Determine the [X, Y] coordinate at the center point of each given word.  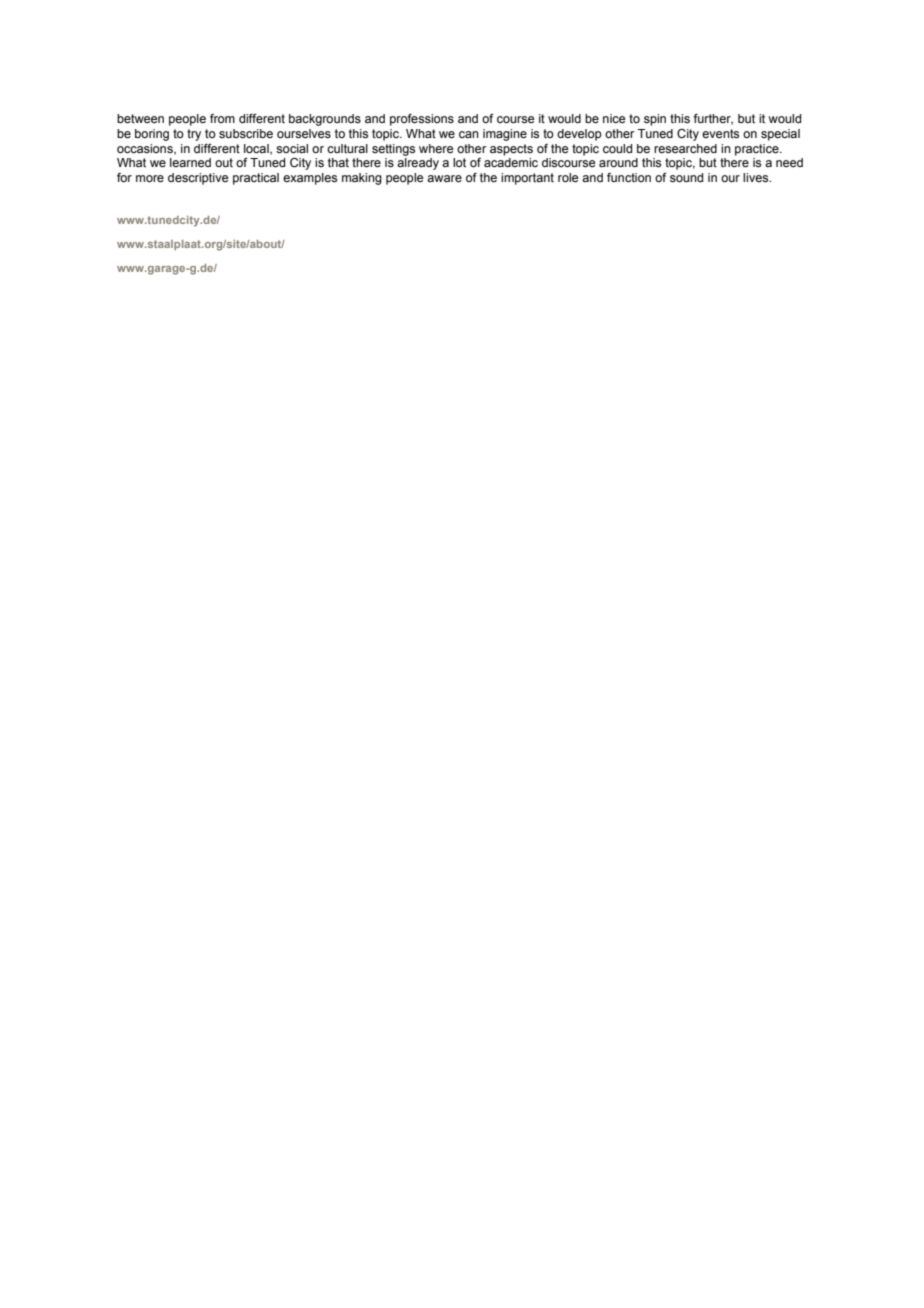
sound [686, 178]
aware [444, 179]
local [257, 149]
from [222, 118]
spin [655, 120]
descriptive [198, 179]
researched [685, 149]
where [436, 148]
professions [422, 120]
